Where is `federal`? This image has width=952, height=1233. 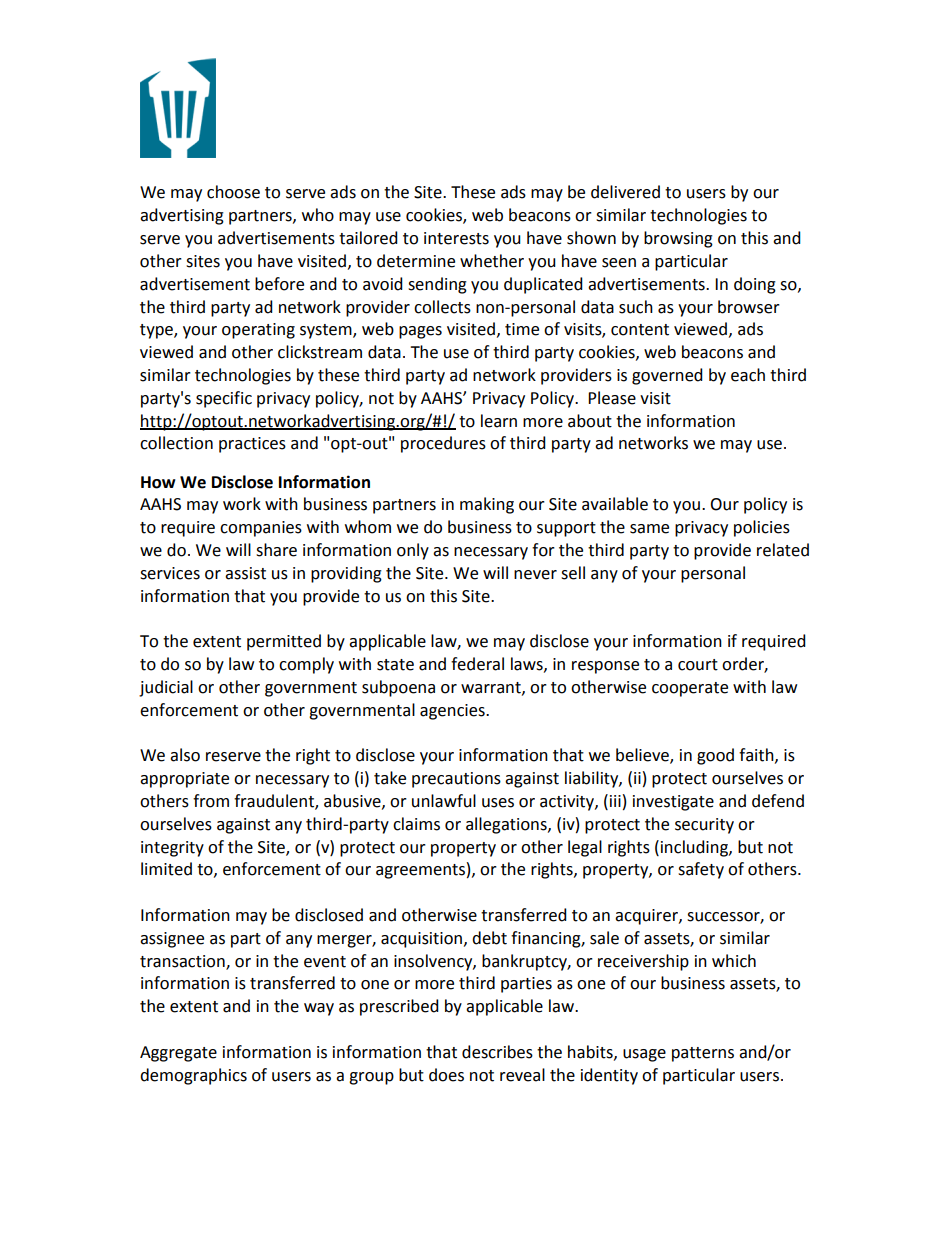 federal is located at coordinates (477, 664).
